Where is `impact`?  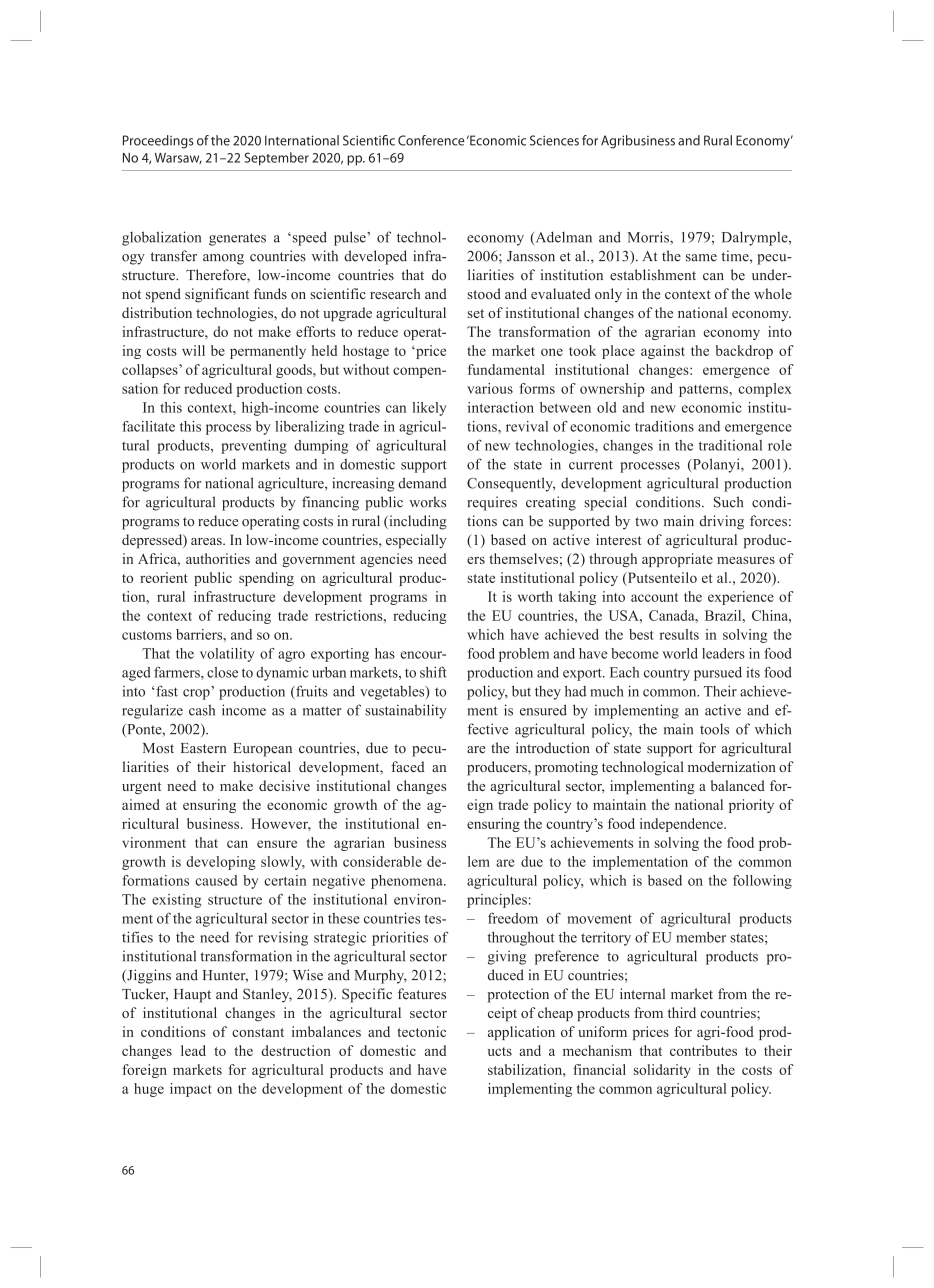 impact is located at coordinates (191, 1090).
